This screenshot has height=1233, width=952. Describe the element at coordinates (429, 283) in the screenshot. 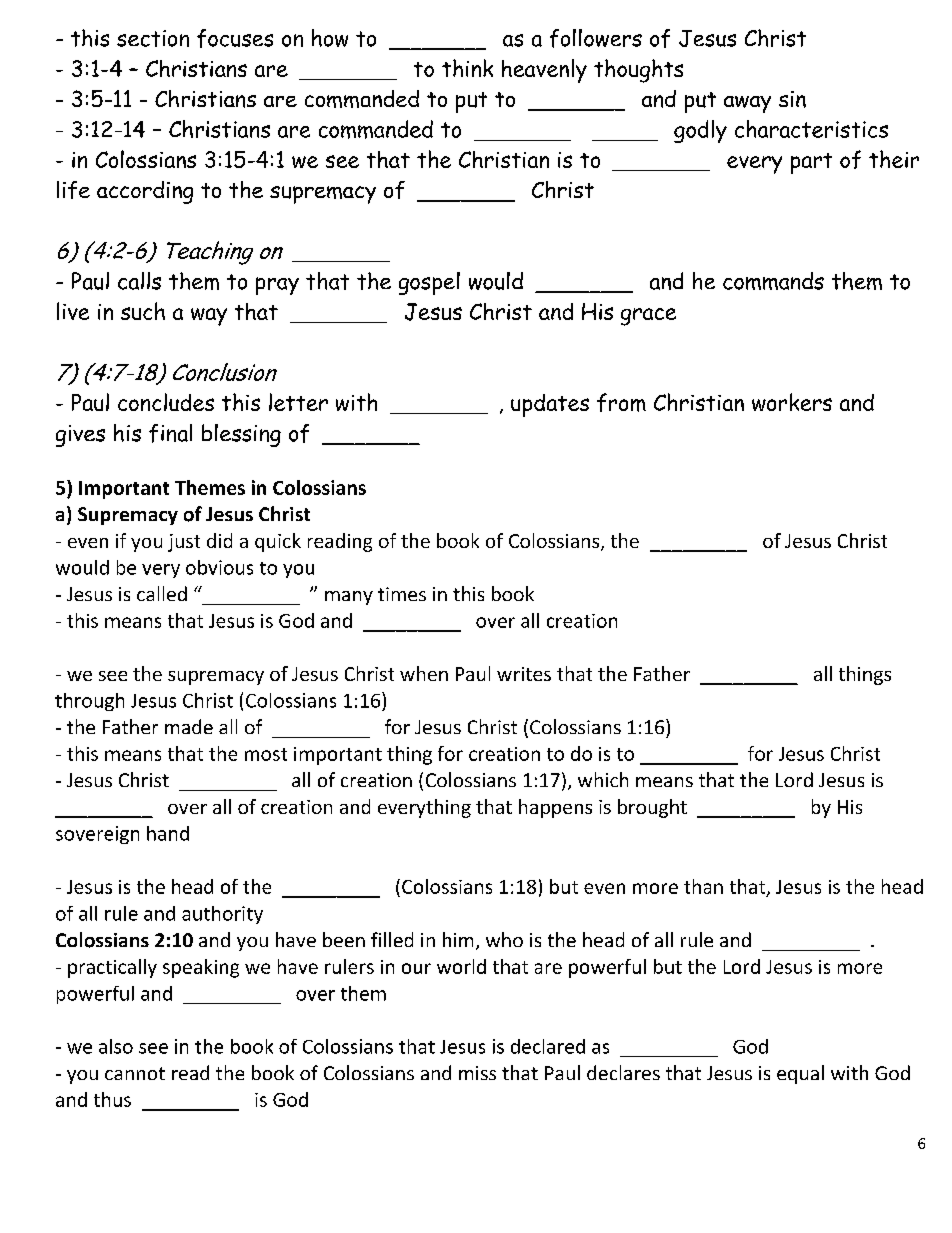

I see `gospel` at that location.
